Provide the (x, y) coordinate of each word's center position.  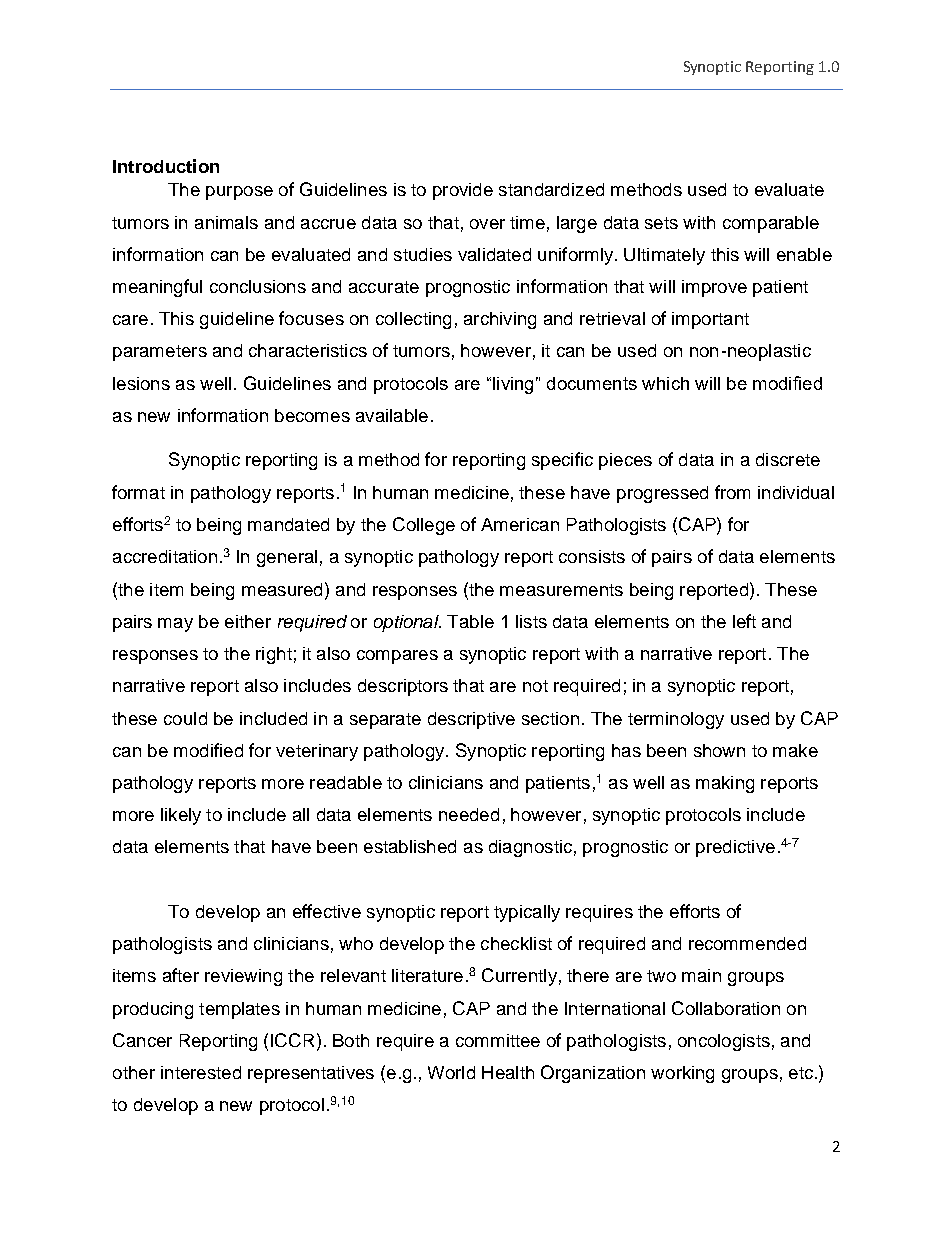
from (732, 492)
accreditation (165, 556)
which (665, 383)
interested (201, 1072)
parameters (160, 353)
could (185, 718)
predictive (735, 848)
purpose (239, 193)
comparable (771, 224)
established (410, 846)
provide (463, 191)
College (424, 526)
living (513, 385)
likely (181, 816)
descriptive (471, 720)
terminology (676, 720)
